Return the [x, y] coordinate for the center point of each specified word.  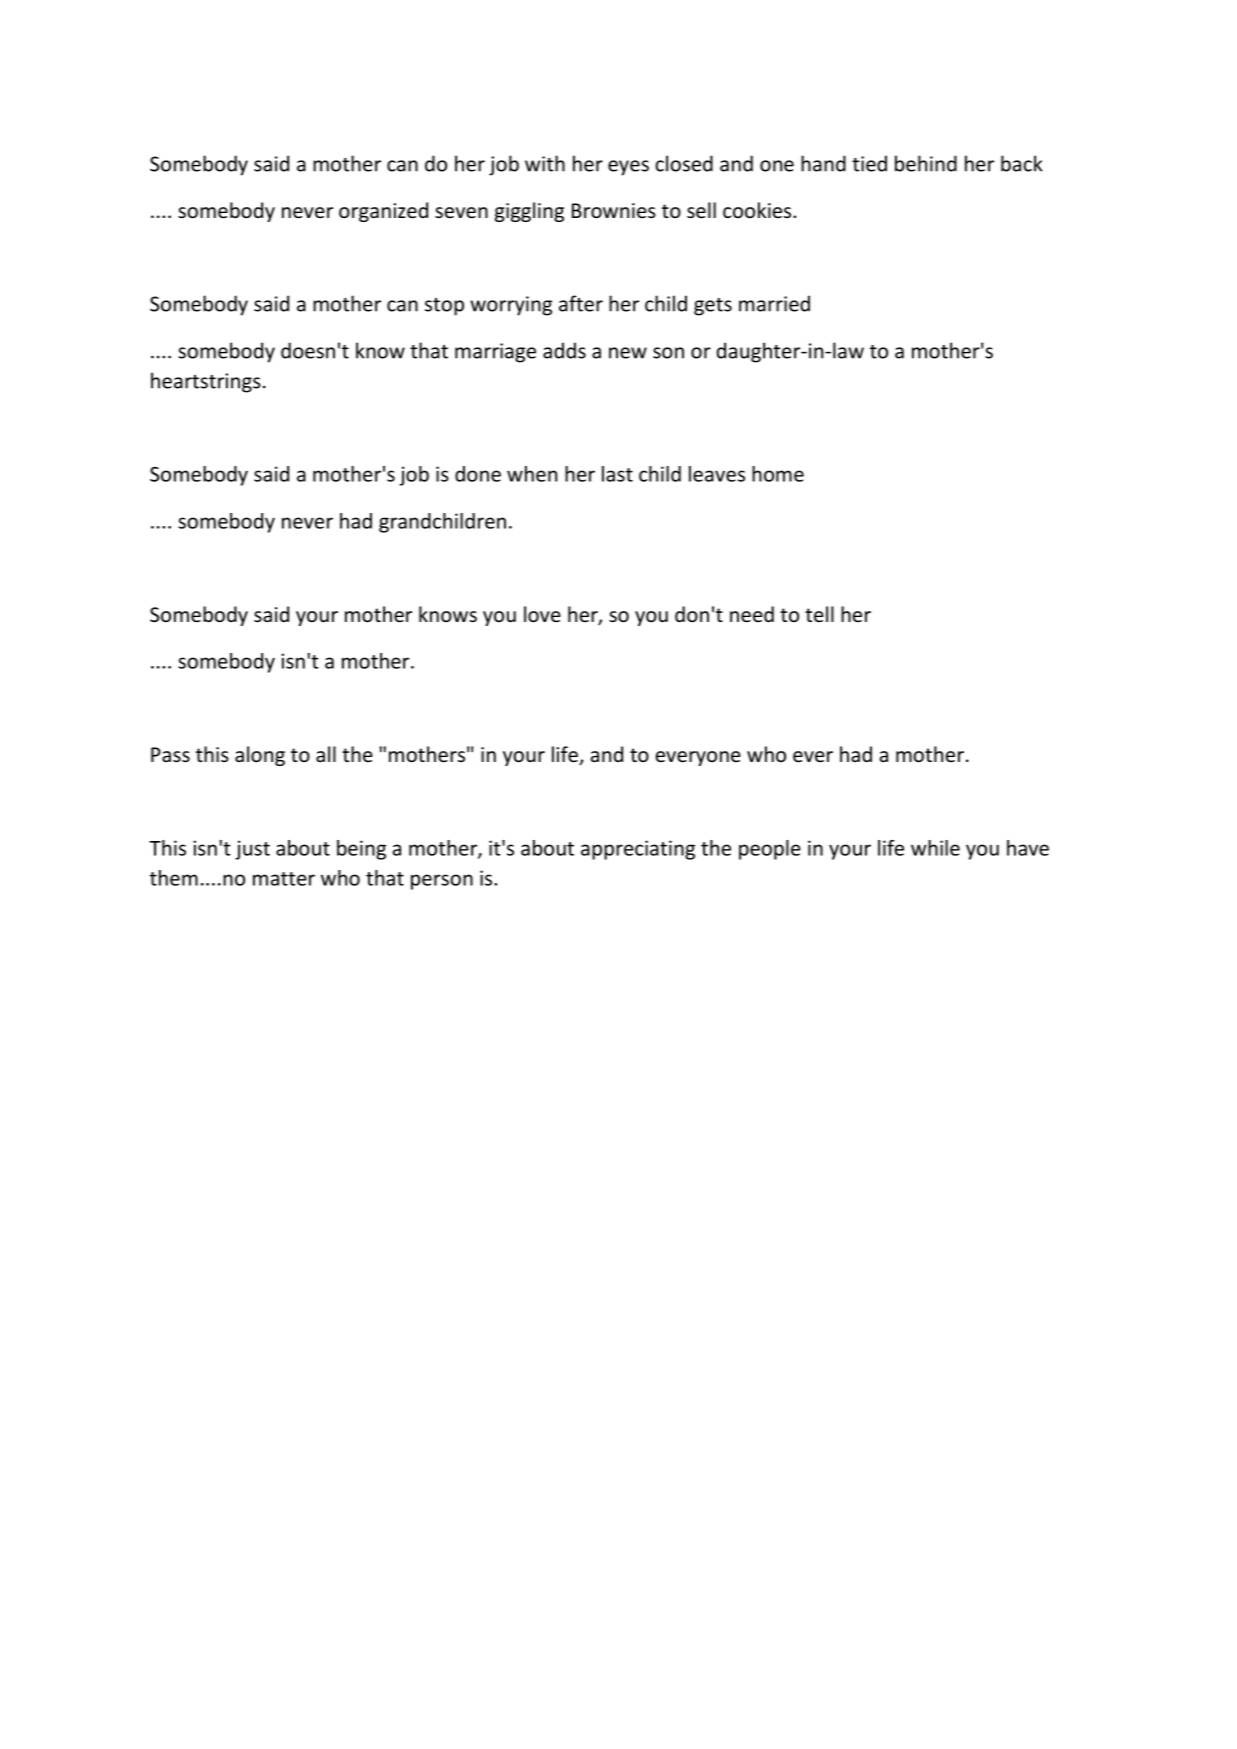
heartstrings [206, 382]
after [581, 303]
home [778, 474]
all [326, 754]
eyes [628, 168]
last [617, 474]
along [260, 756]
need [752, 614]
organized [383, 212]
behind [926, 163]
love [542, 614]
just [252, 850]
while [935, 848]
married [774, 303]
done [478, 474]
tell [819, 614]
